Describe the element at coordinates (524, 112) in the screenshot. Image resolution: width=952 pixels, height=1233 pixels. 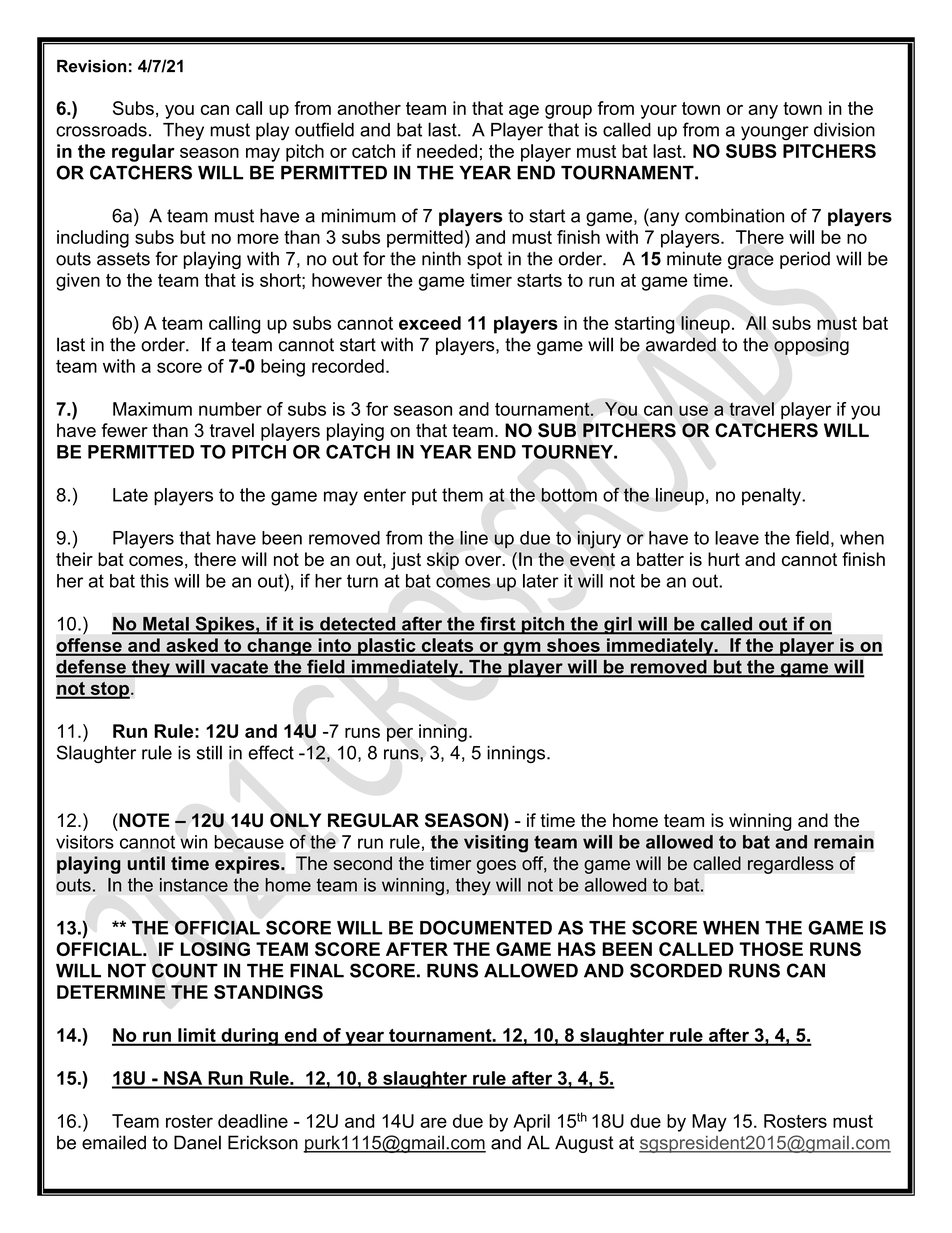
I see `age` at that location.
